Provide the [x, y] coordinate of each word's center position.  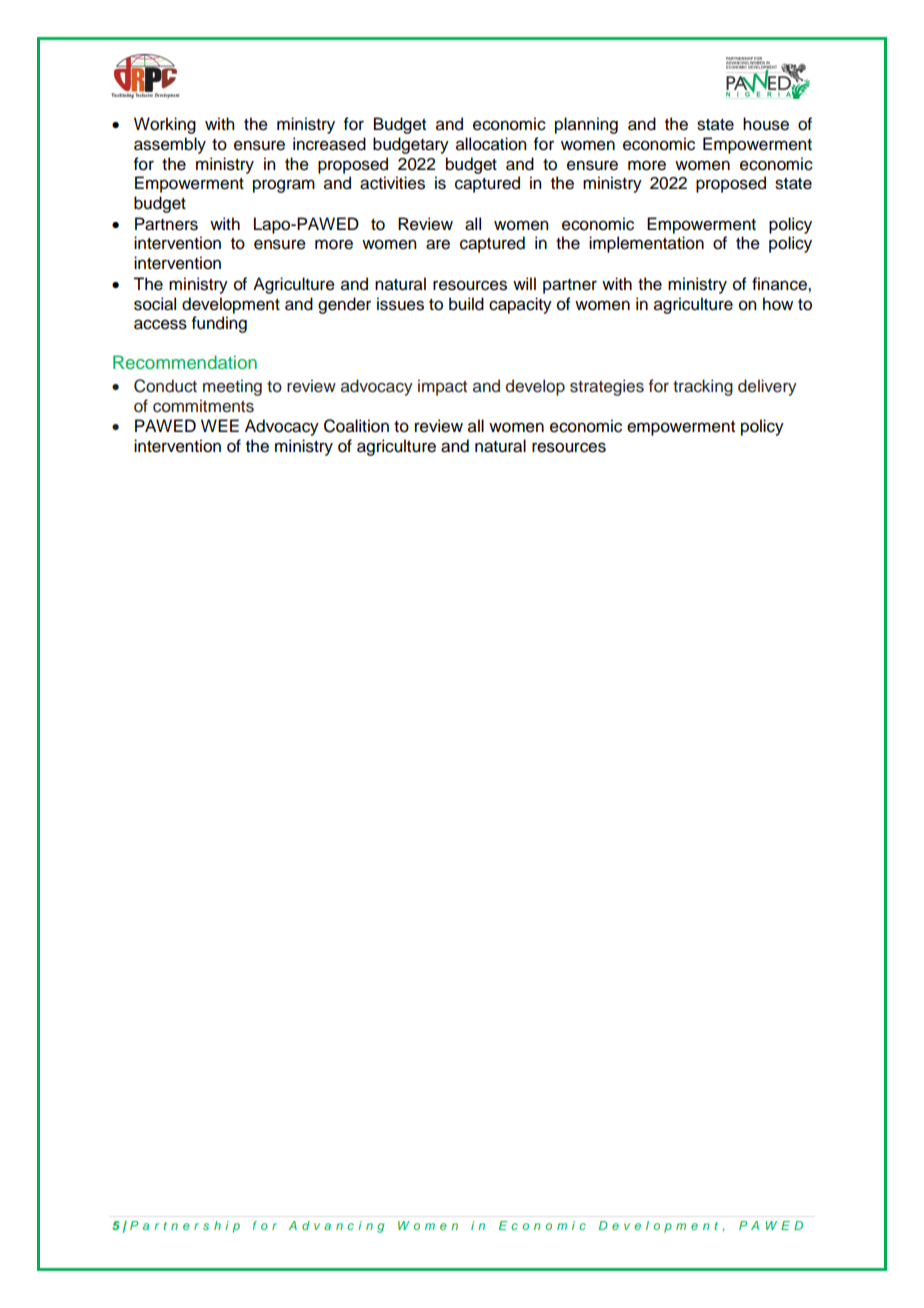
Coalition [356, 426]
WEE [220, 425]
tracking [703, 387]
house [766, 124]
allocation [491, 144]
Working [165, 125]
